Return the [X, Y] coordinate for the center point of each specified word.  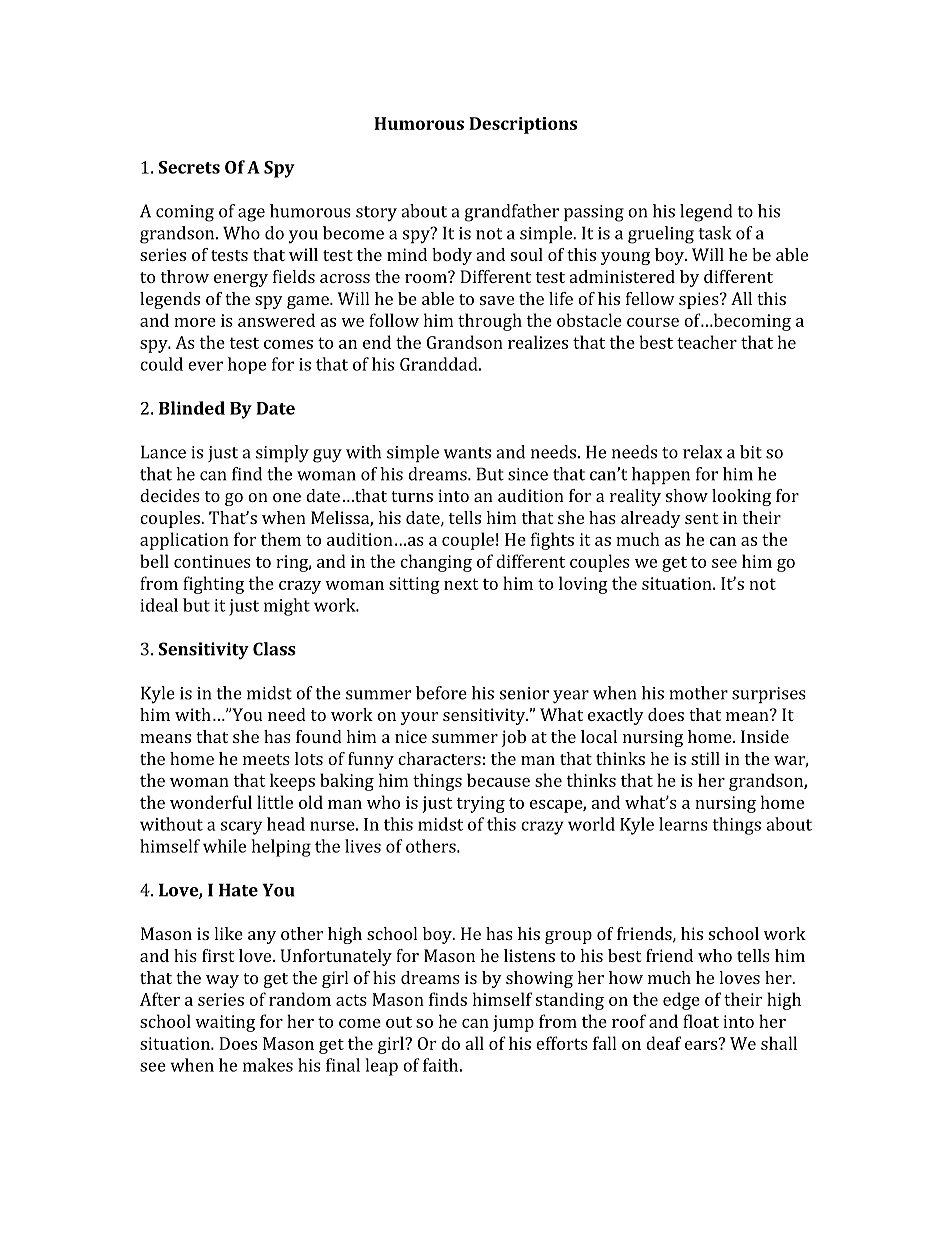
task [715, 233]
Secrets [189, 167]
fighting [213, 585]
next [461, 584]
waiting [225, 1023]
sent [701, 518]
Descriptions [523, 125]
